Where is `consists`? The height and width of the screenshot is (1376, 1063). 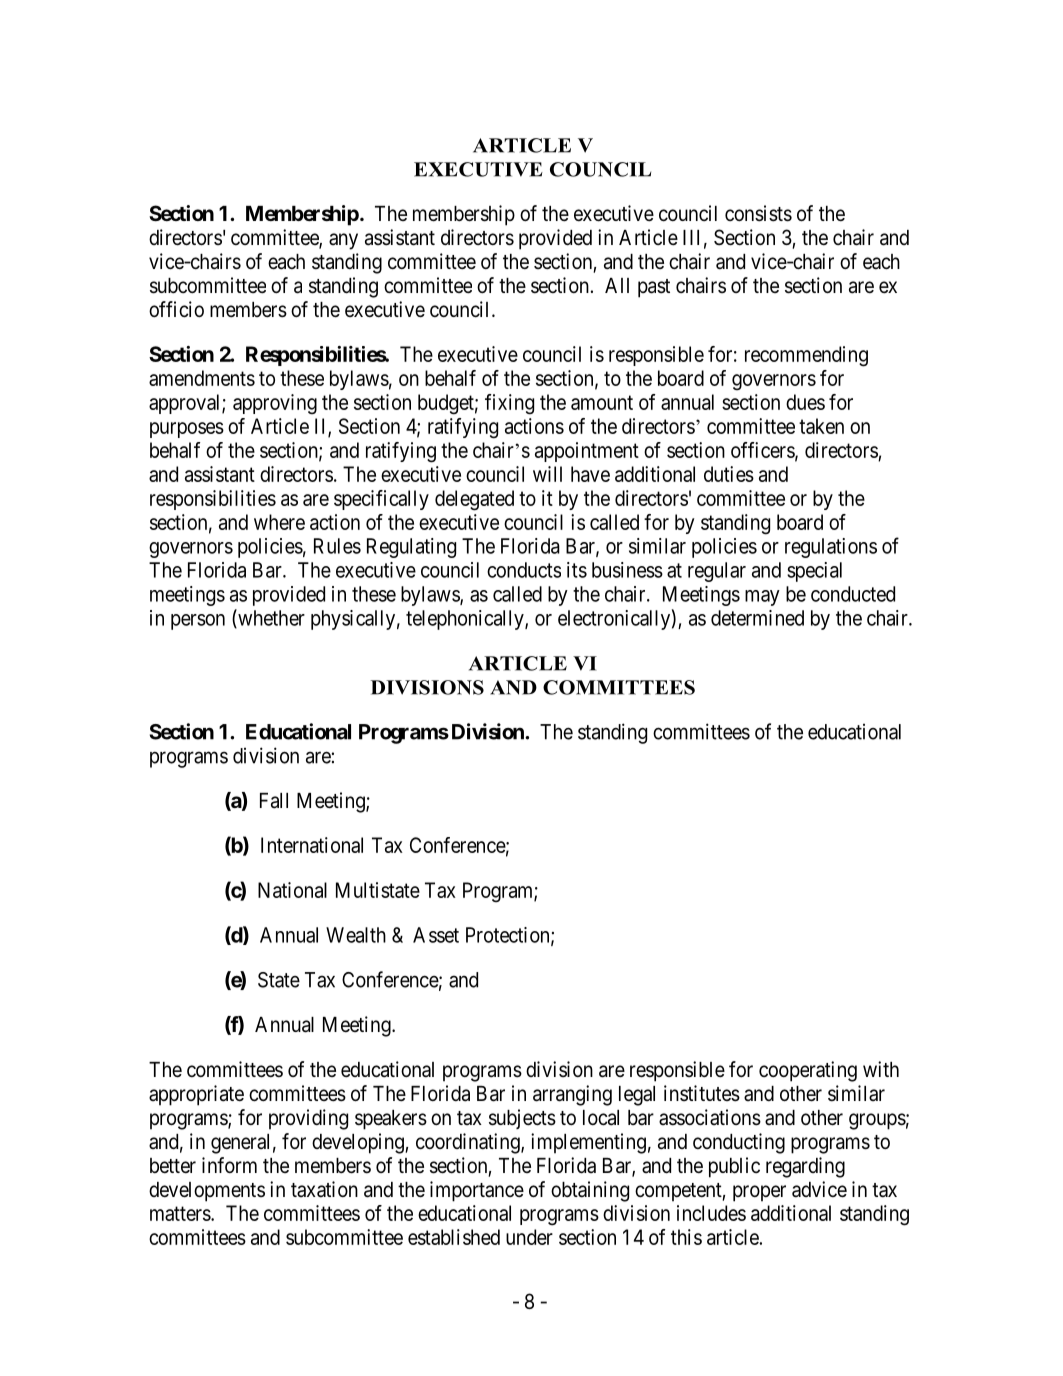 consists is located at coordinates (758, 213).
